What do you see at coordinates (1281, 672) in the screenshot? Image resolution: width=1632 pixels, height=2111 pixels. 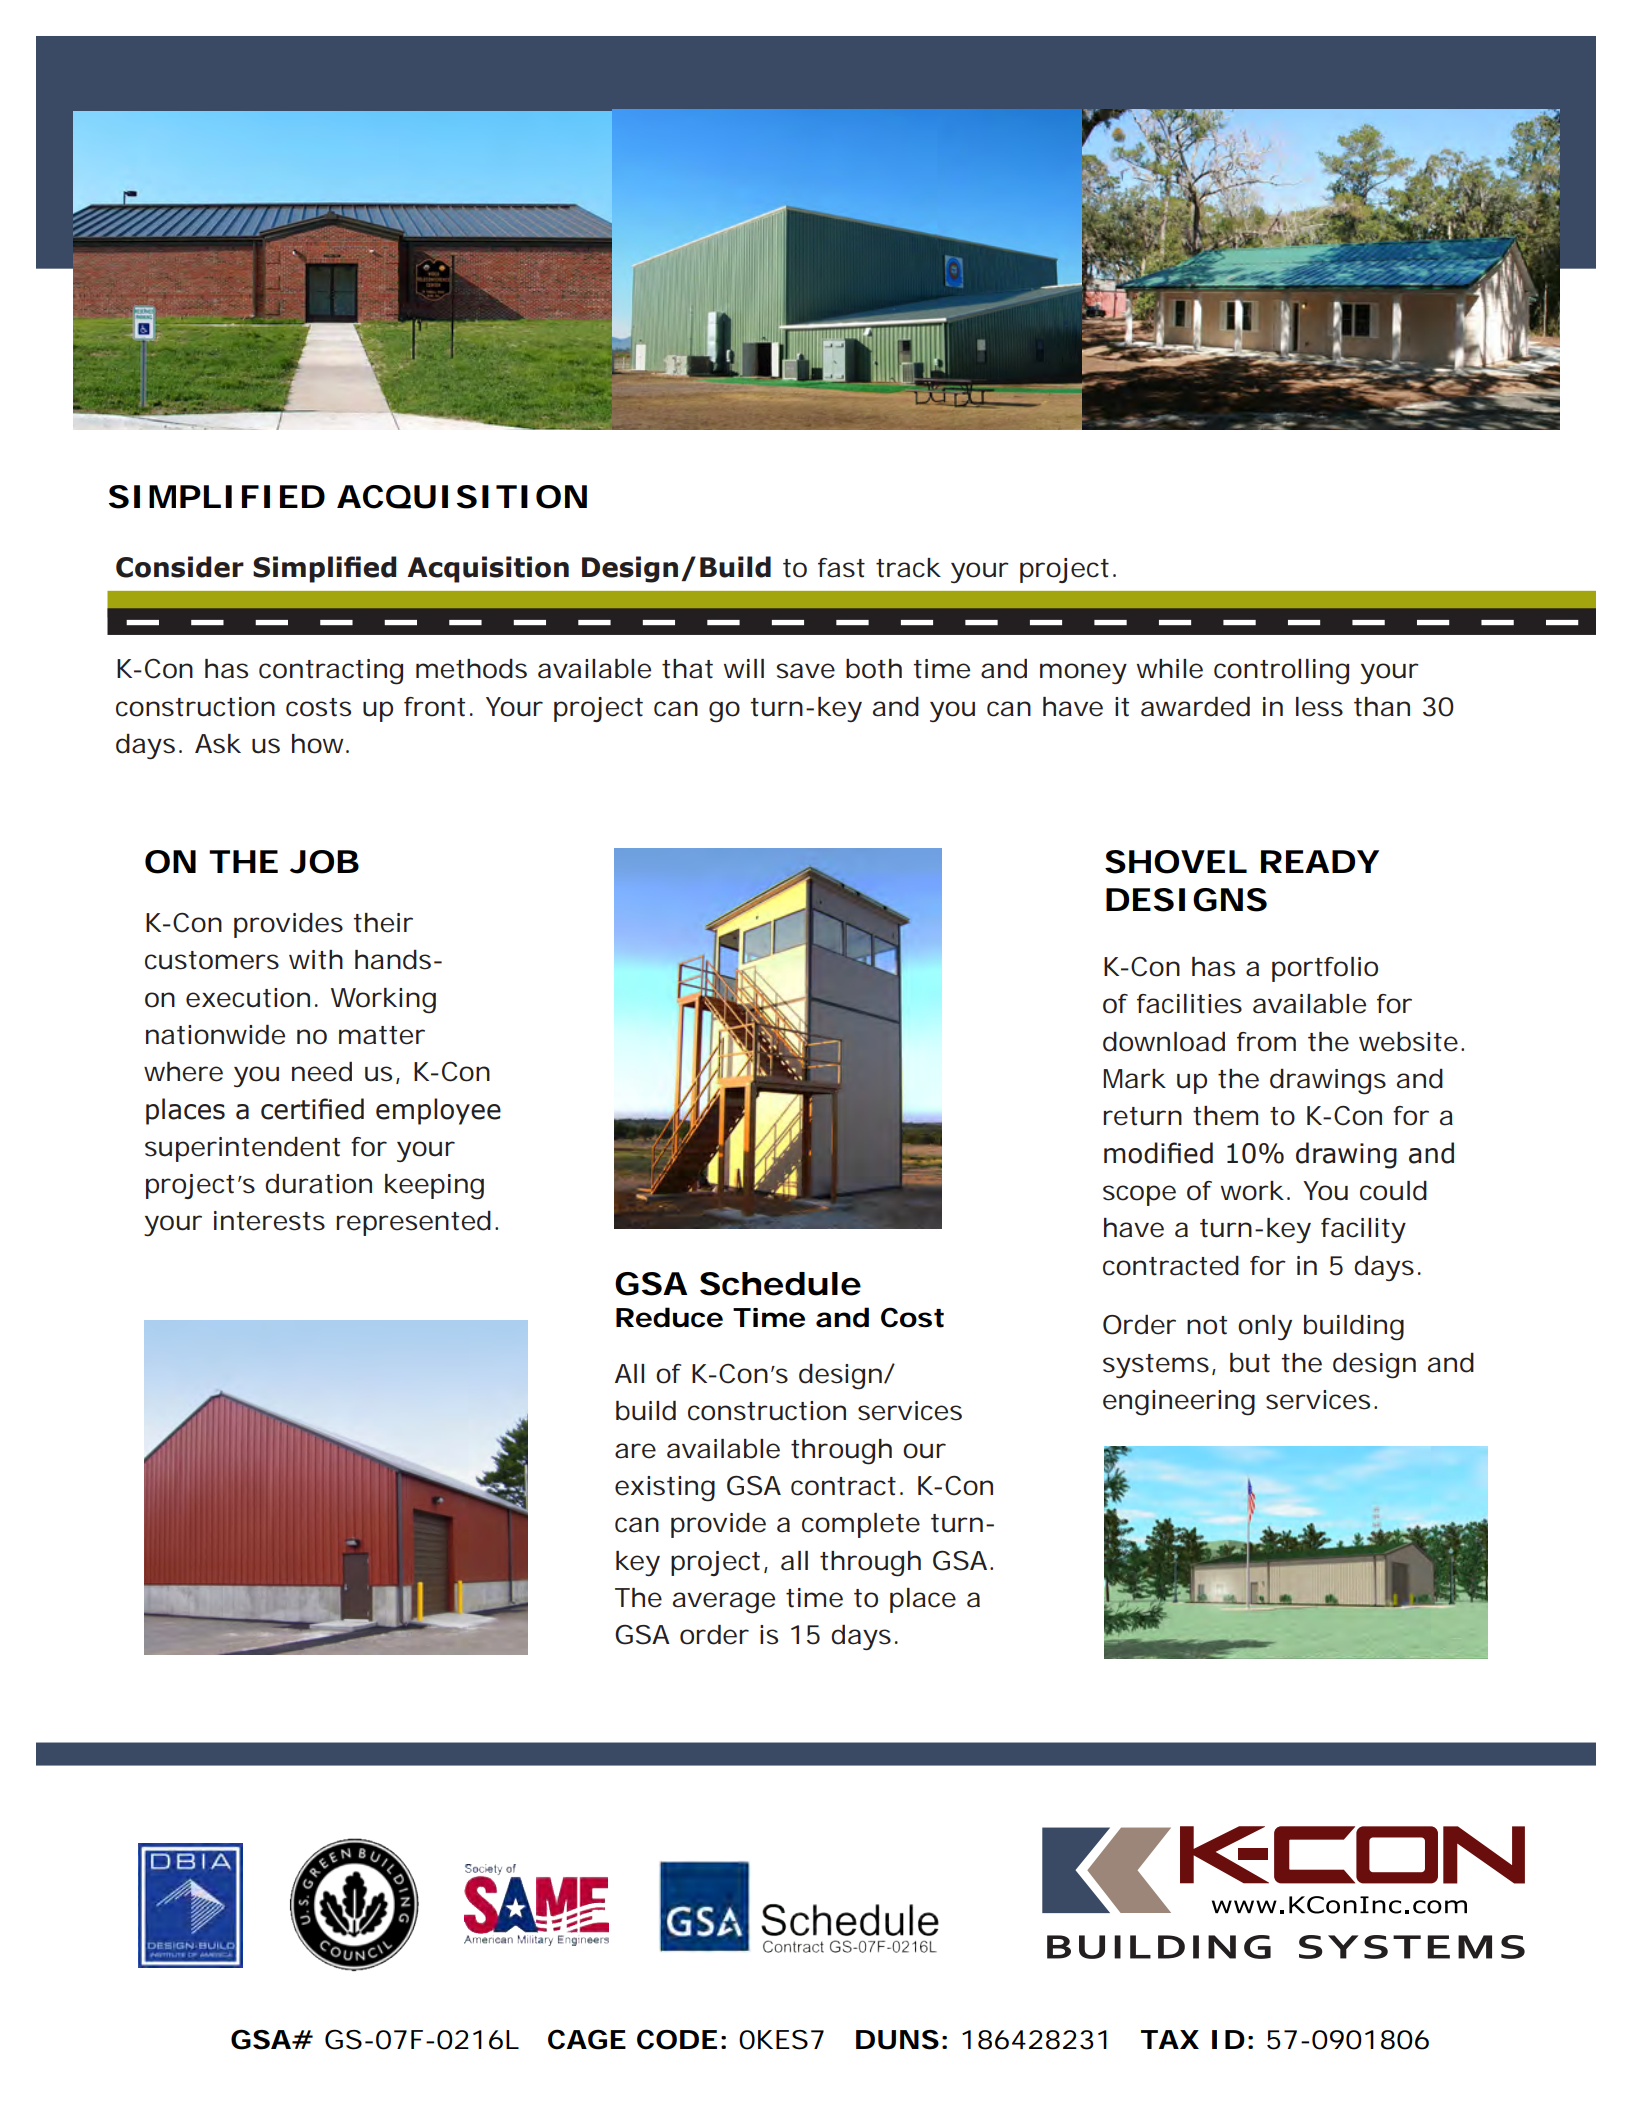 I see `controlling` at bounding box center [1281, 672].
